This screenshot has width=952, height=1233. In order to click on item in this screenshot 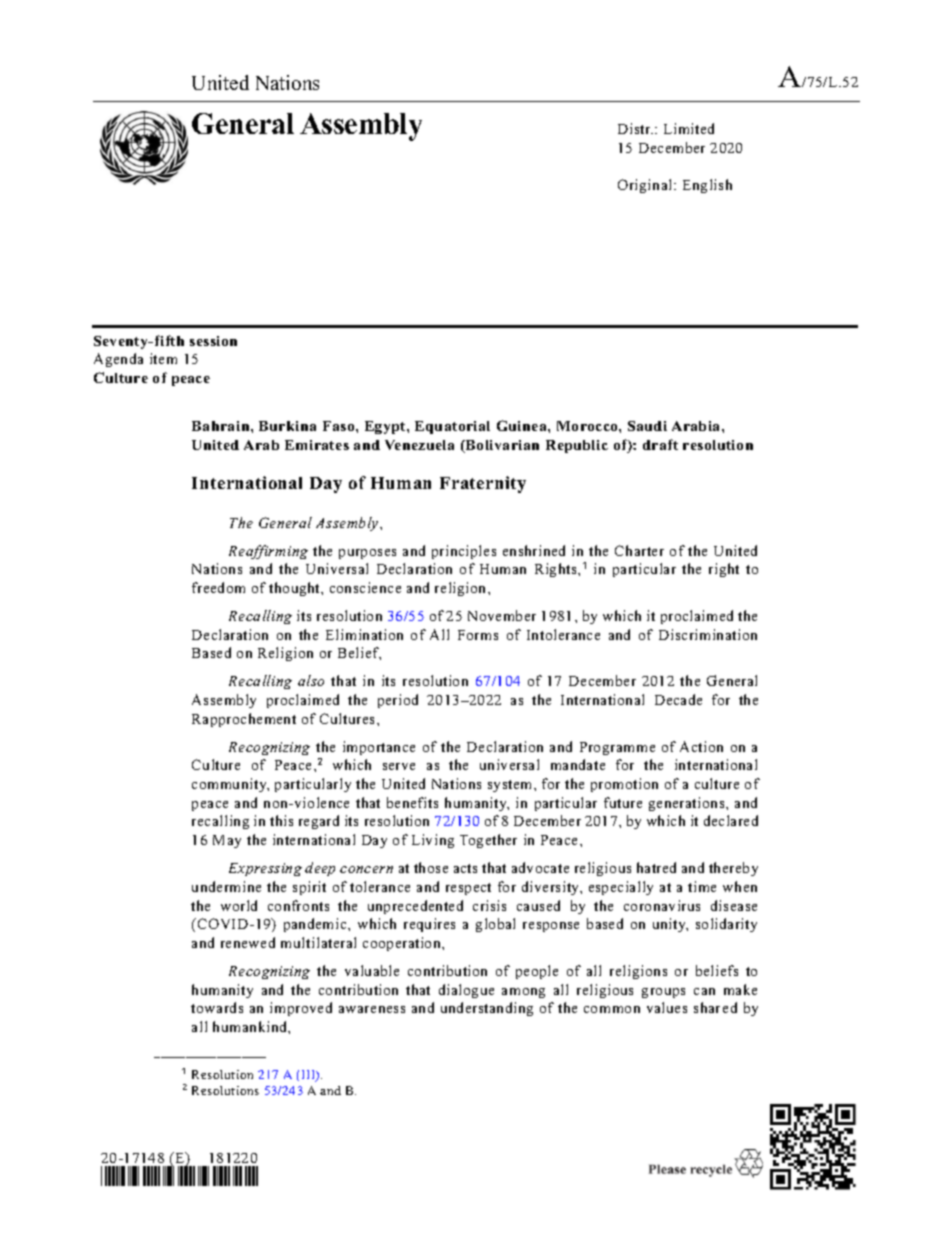, I will do `click(163, 358)`.
